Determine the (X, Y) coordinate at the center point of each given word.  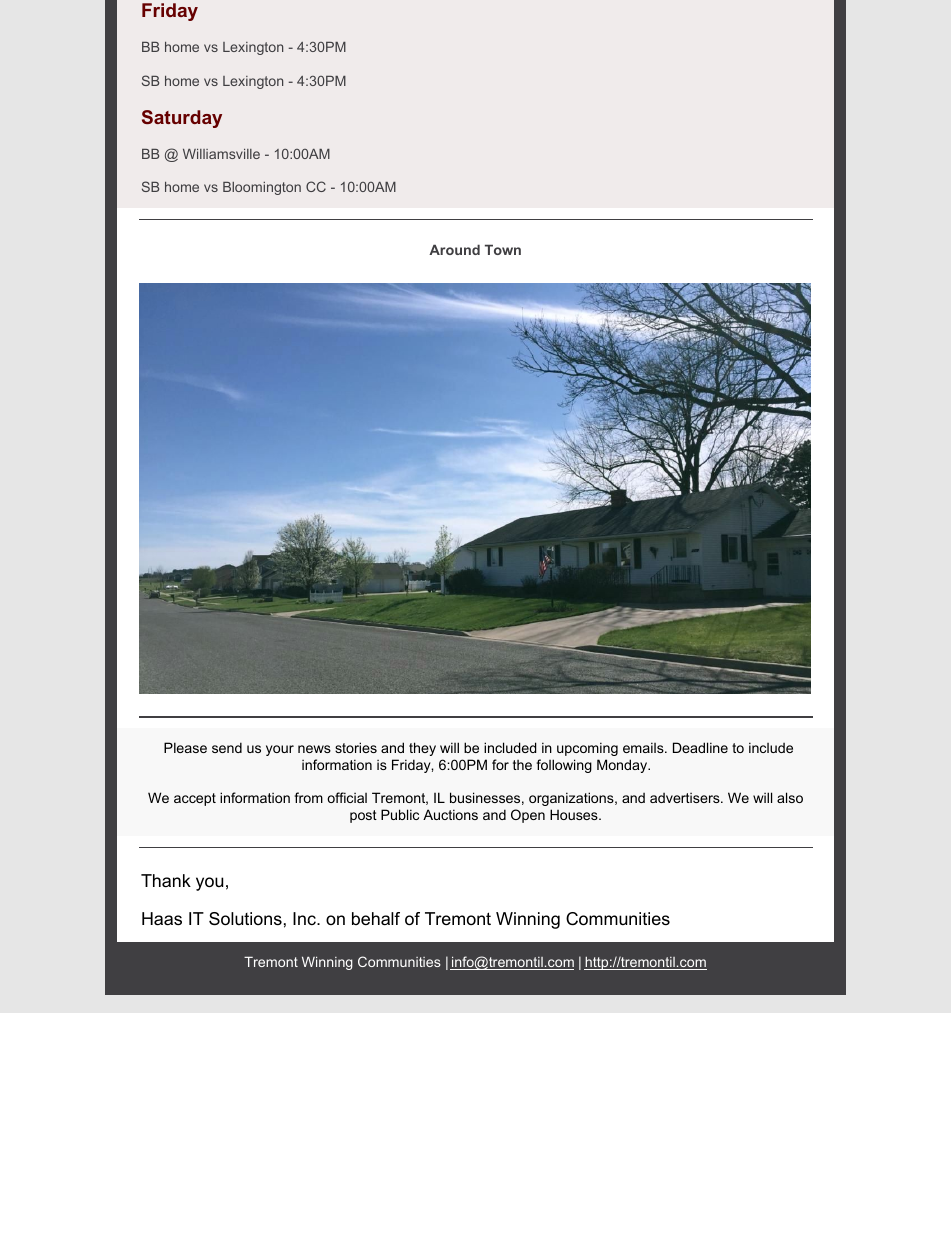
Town (503, 249)
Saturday (182, 119)
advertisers (686, 798)
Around (454, 249)
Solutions (245, 919)
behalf (376, 918)
